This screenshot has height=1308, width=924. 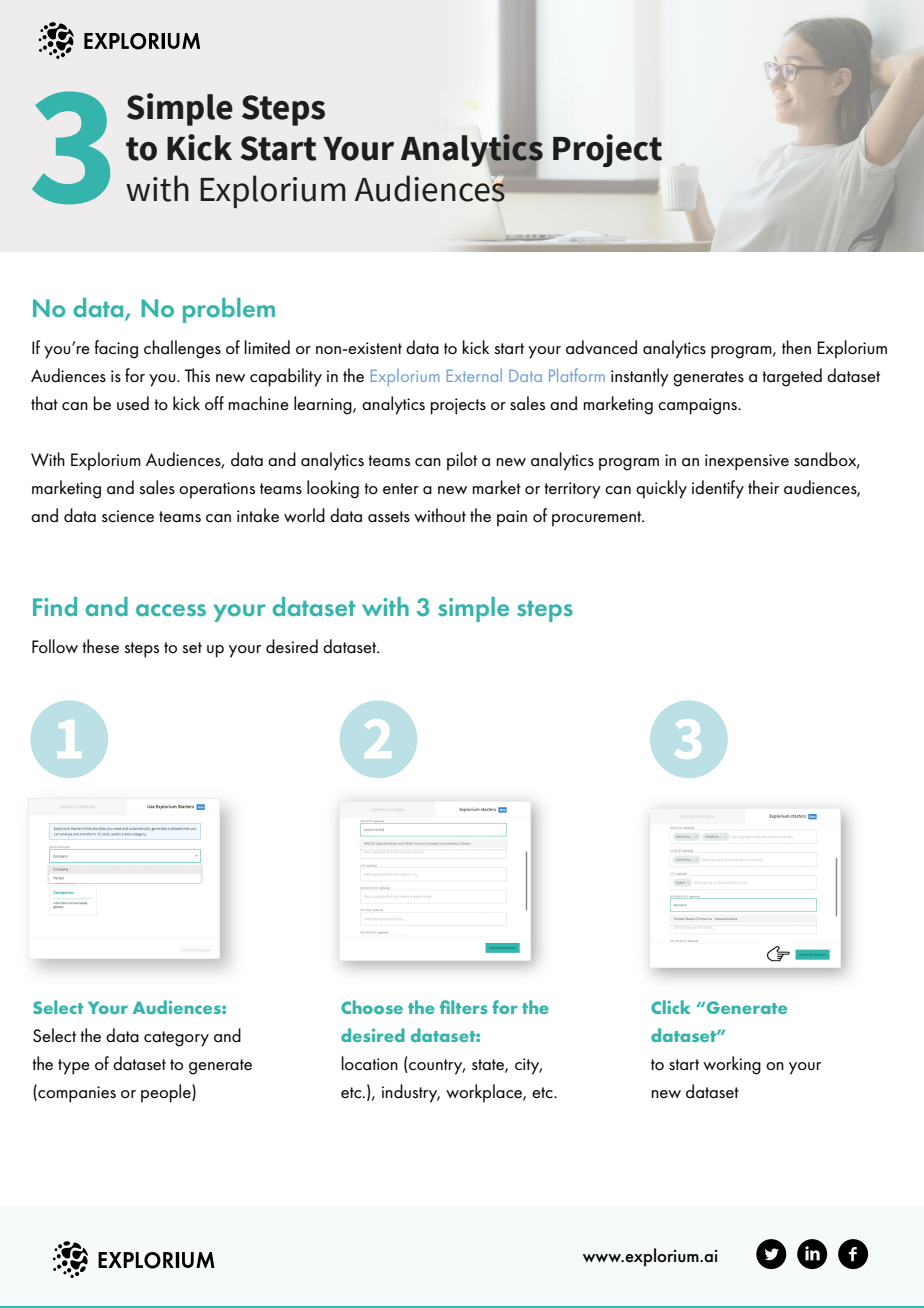 What do you see at coordinates (100, 646) in the screenshot?
I see `these` at bounding box center [100, 646].
